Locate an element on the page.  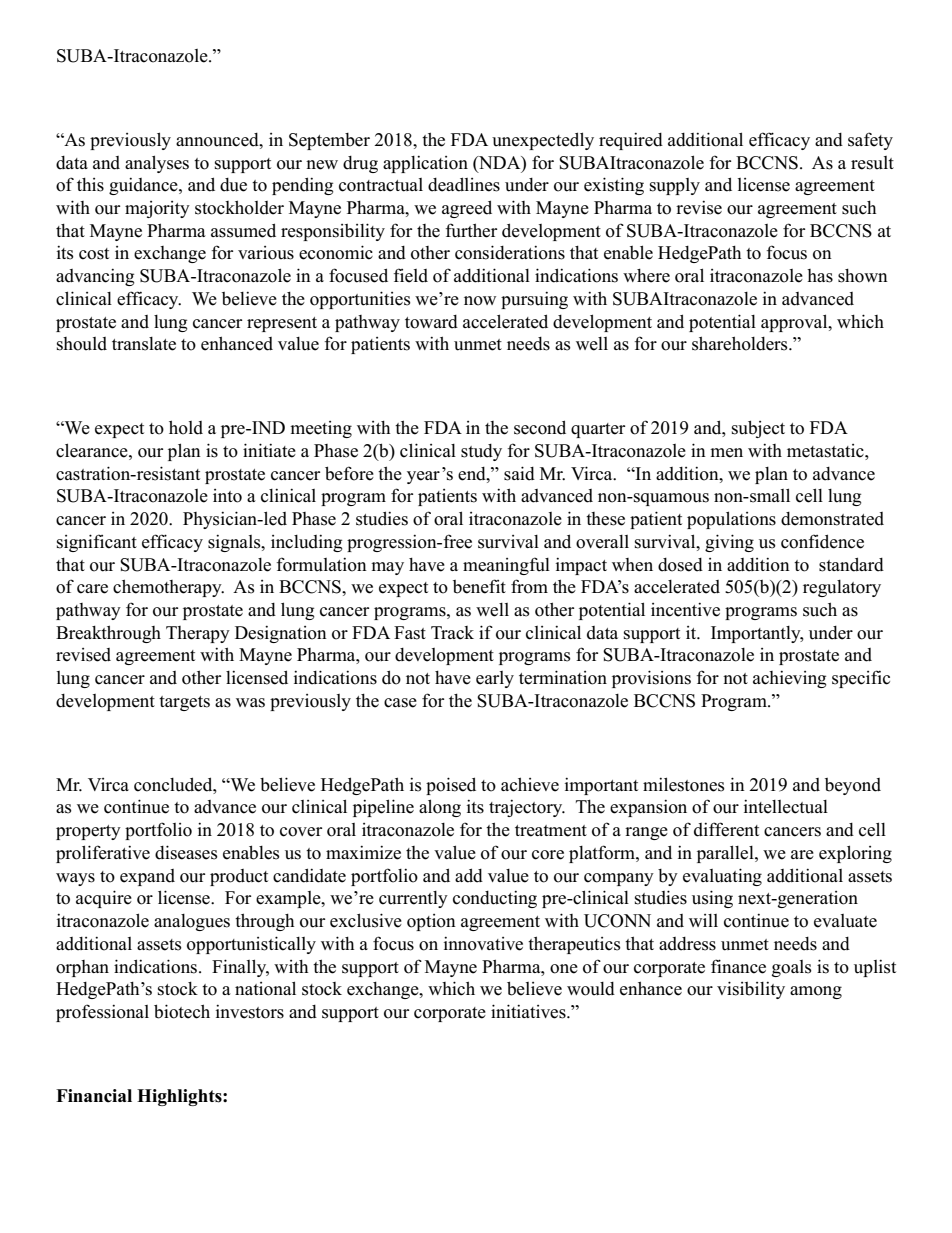
analyses is located at coordinates (157, 164).
